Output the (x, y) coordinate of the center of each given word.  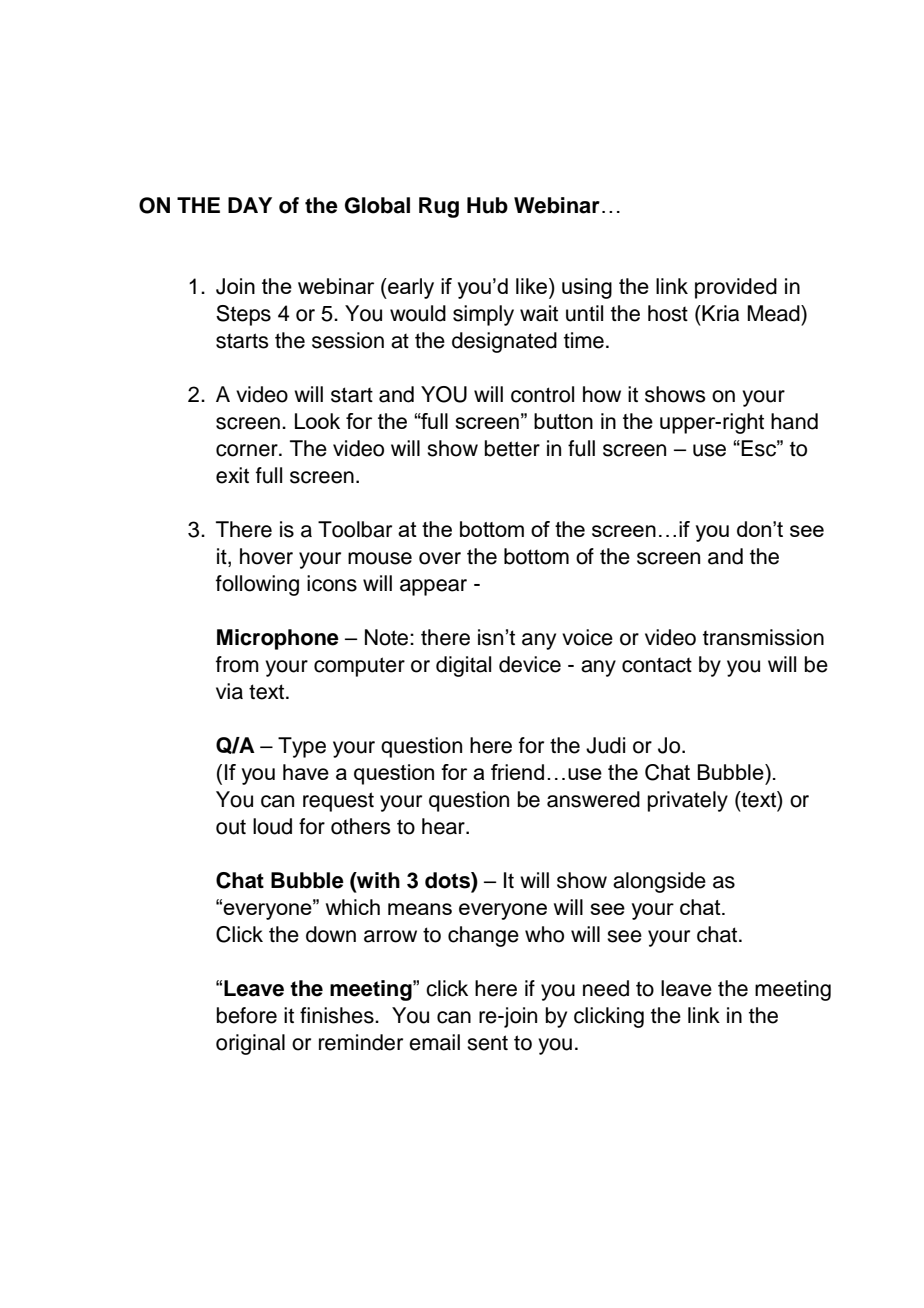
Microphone (278, 639)
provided (736, 288)
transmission (763, 637)
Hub (487, 205)
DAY (250, 205)
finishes (338, 1015)
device (530, 664)
